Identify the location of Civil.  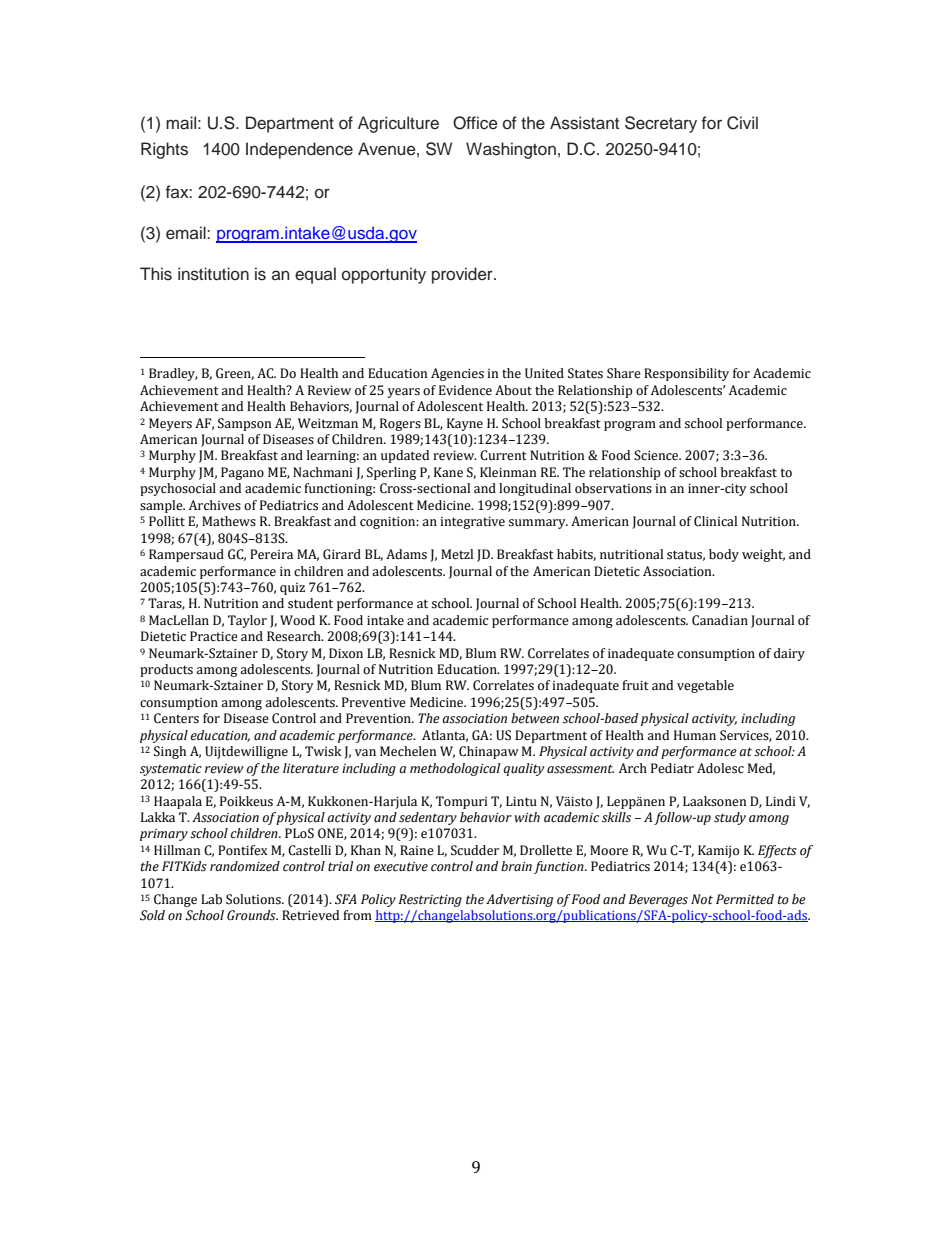
(742, 123).
